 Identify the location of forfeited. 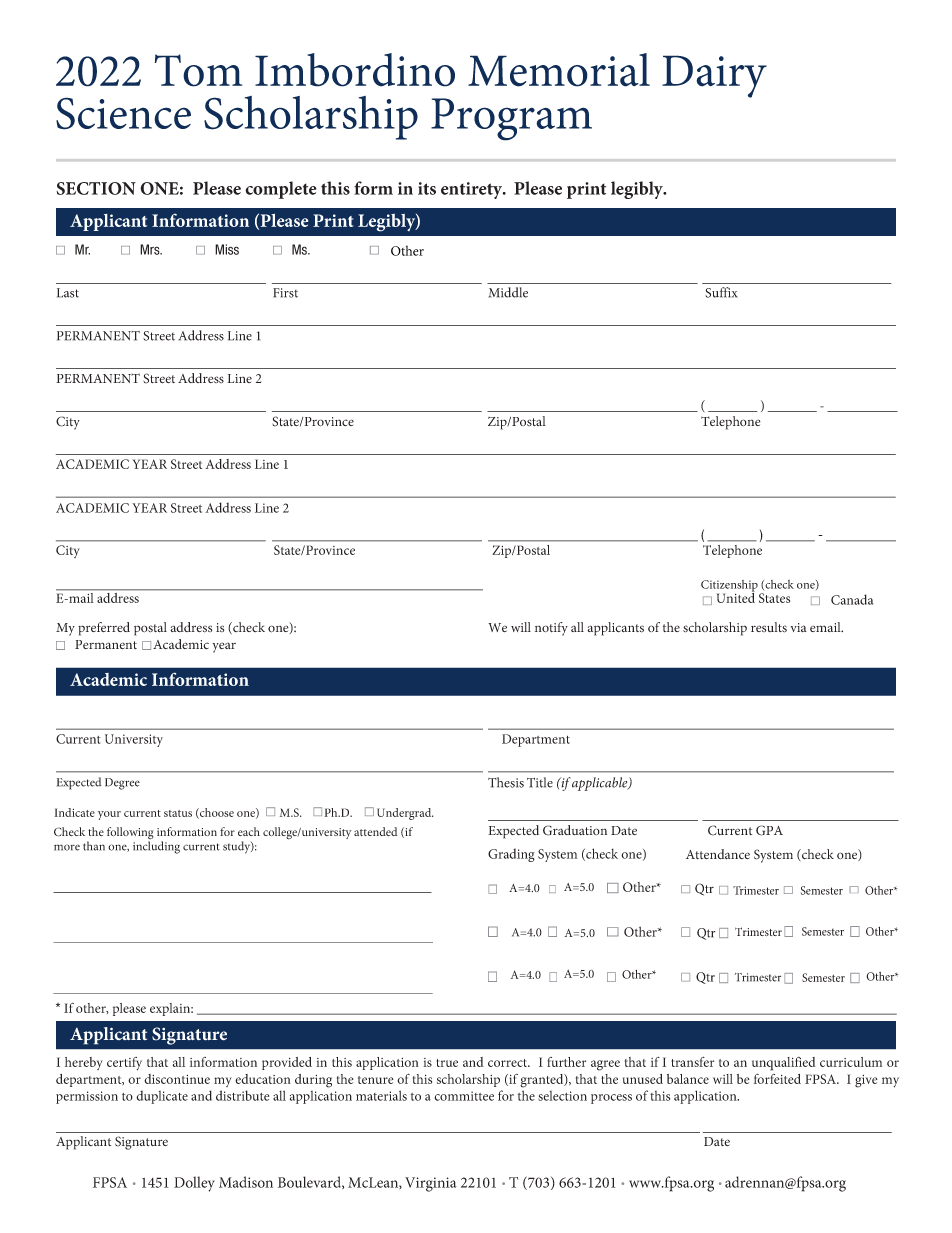
(777, 1078).
